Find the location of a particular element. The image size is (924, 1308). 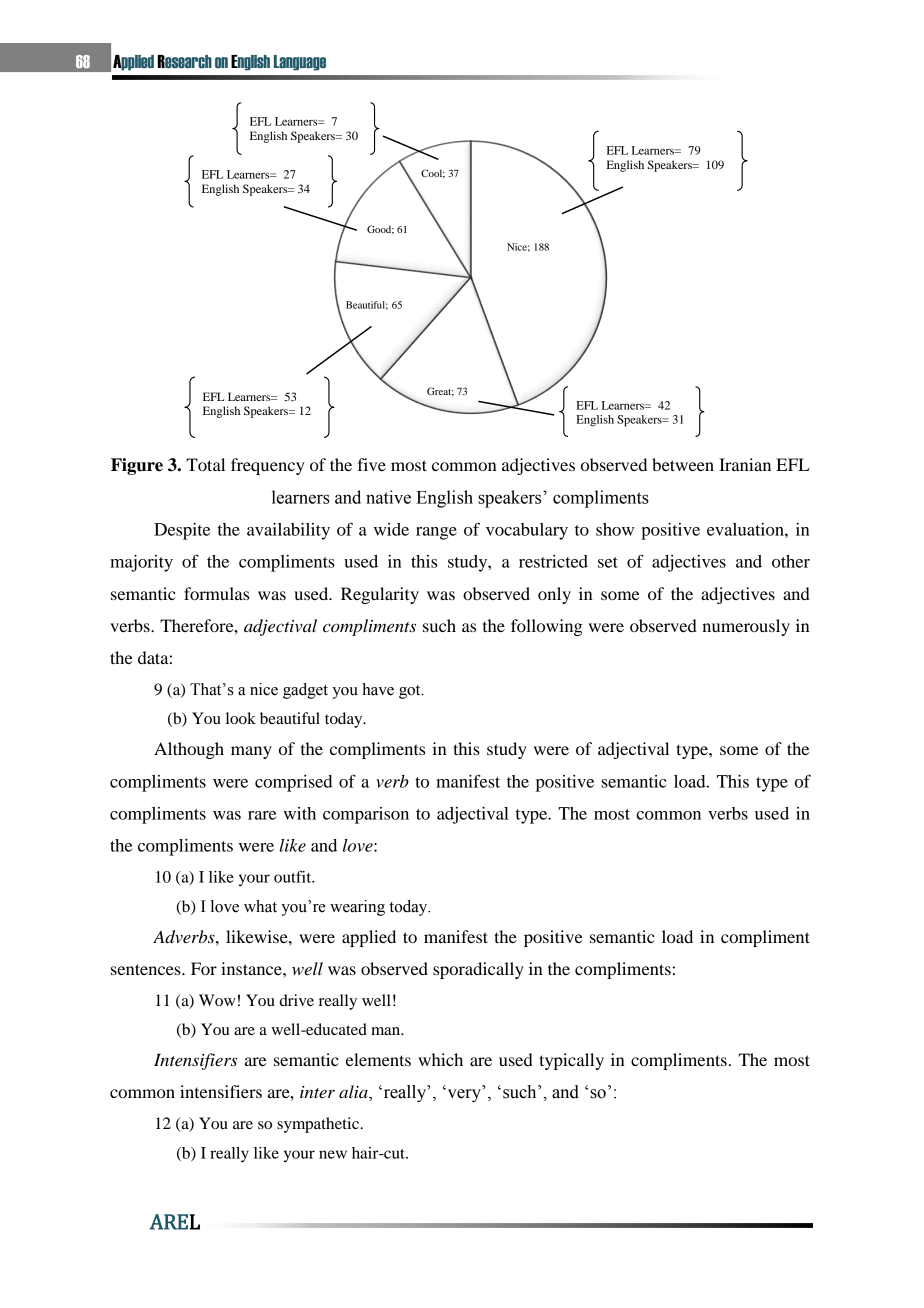

between is located at coordinates (683, 464).
